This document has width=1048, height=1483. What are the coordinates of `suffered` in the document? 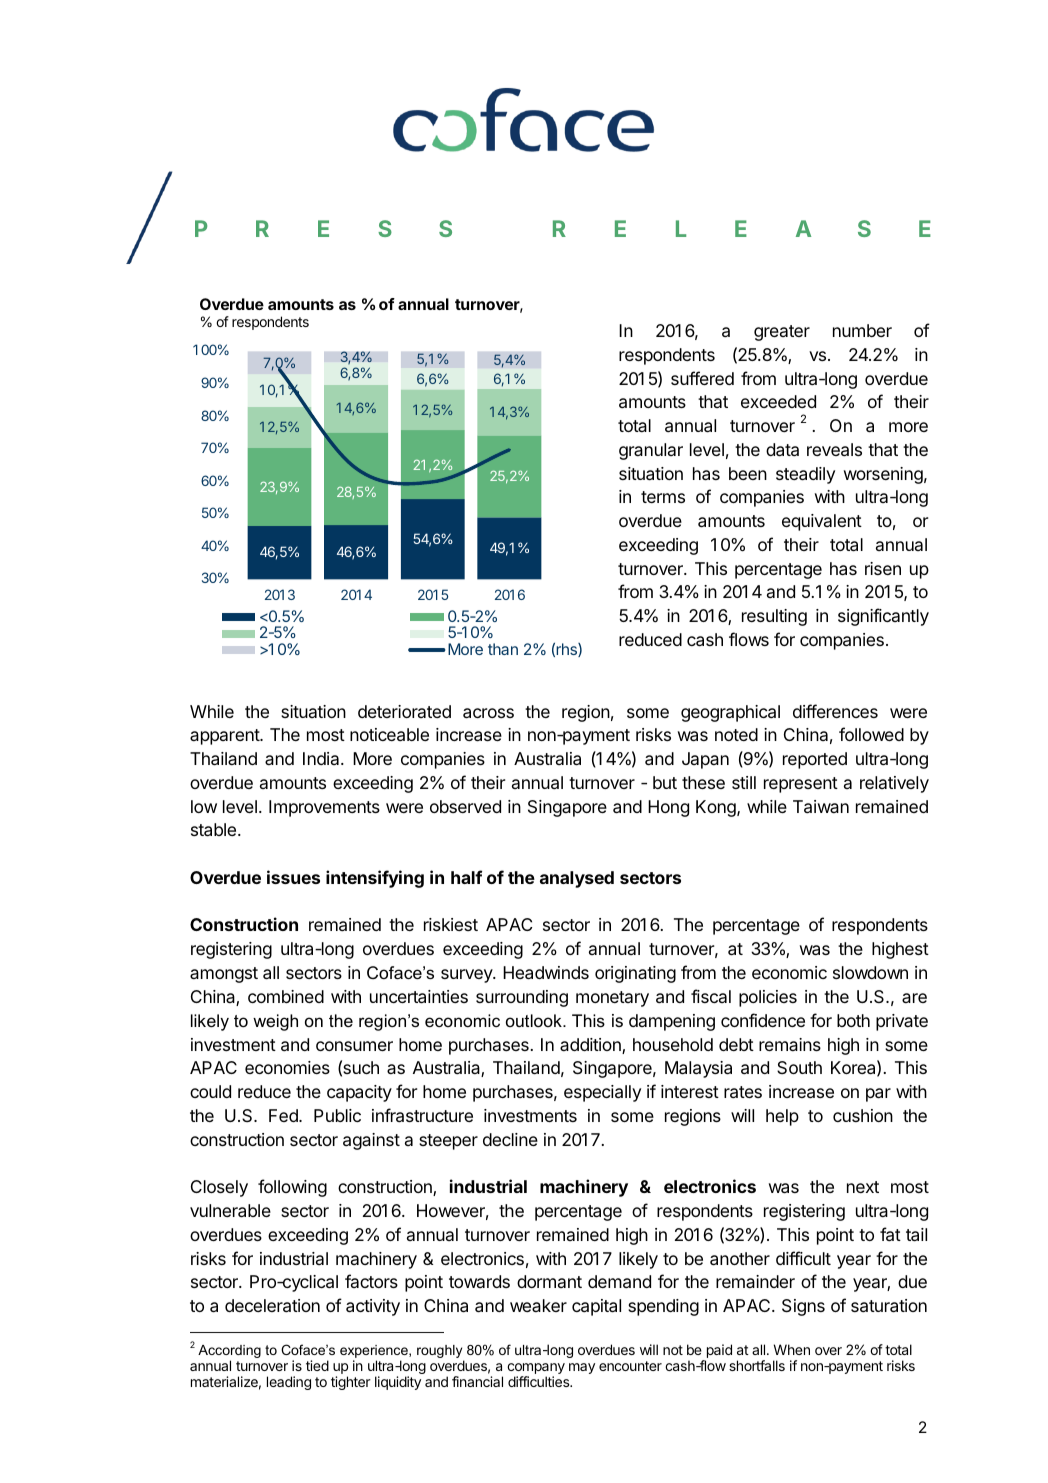 It's located at (702, 378).
